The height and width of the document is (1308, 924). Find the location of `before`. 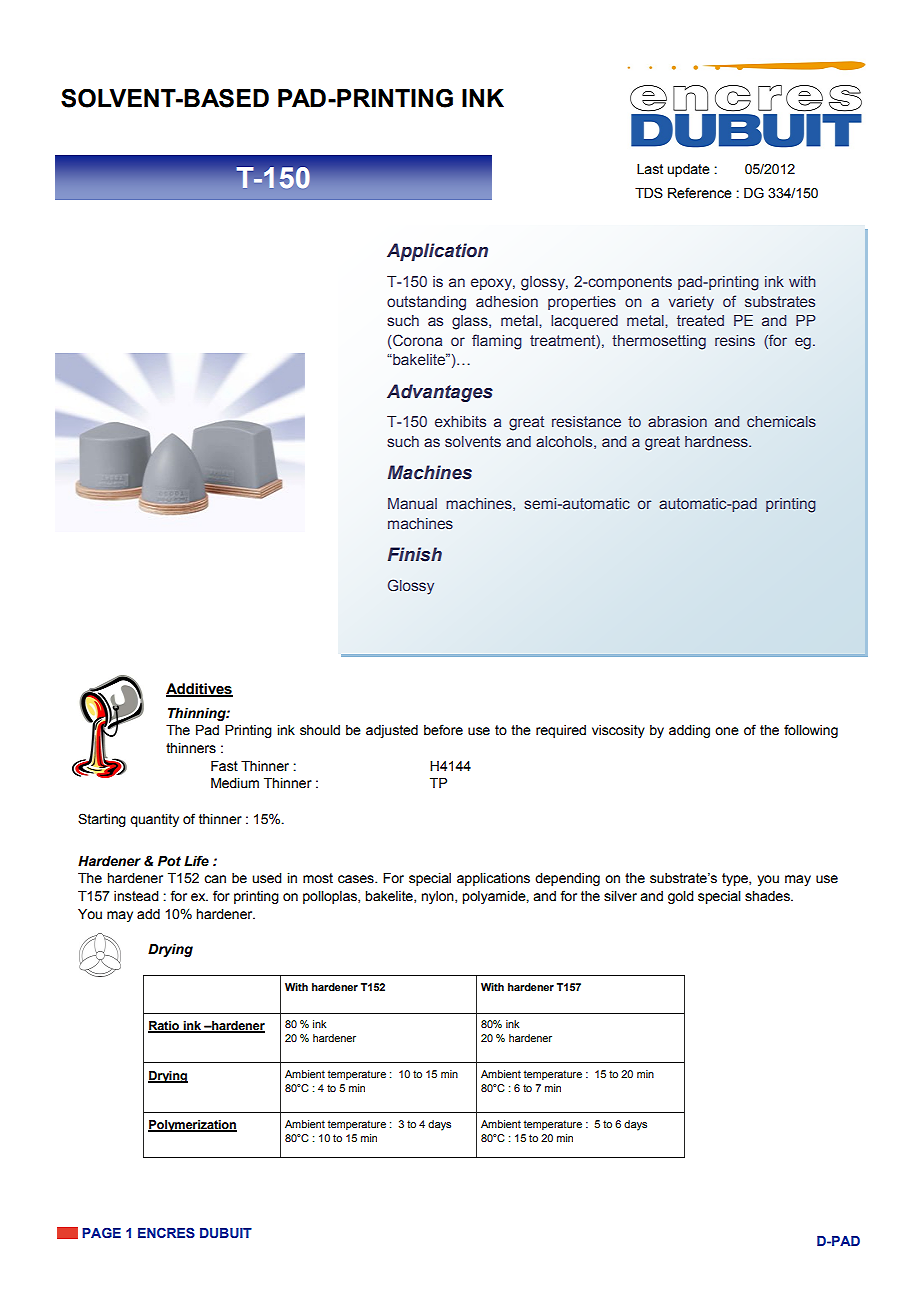

before is located at coordinates (443, 730).
